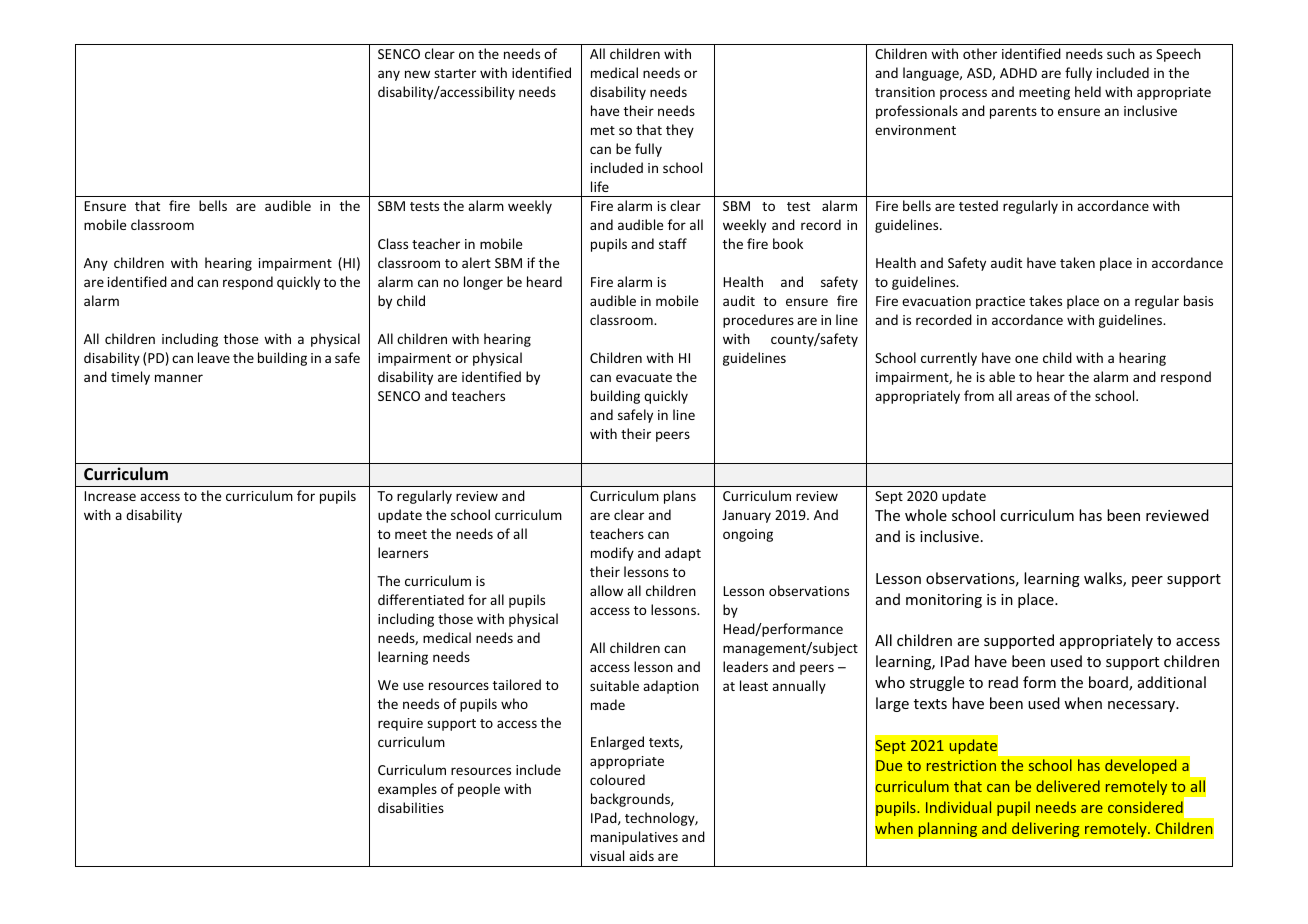  What do you see at coordinates (1045, 300) in the page?
I see `takes` at bounding box center [1045, 300].
